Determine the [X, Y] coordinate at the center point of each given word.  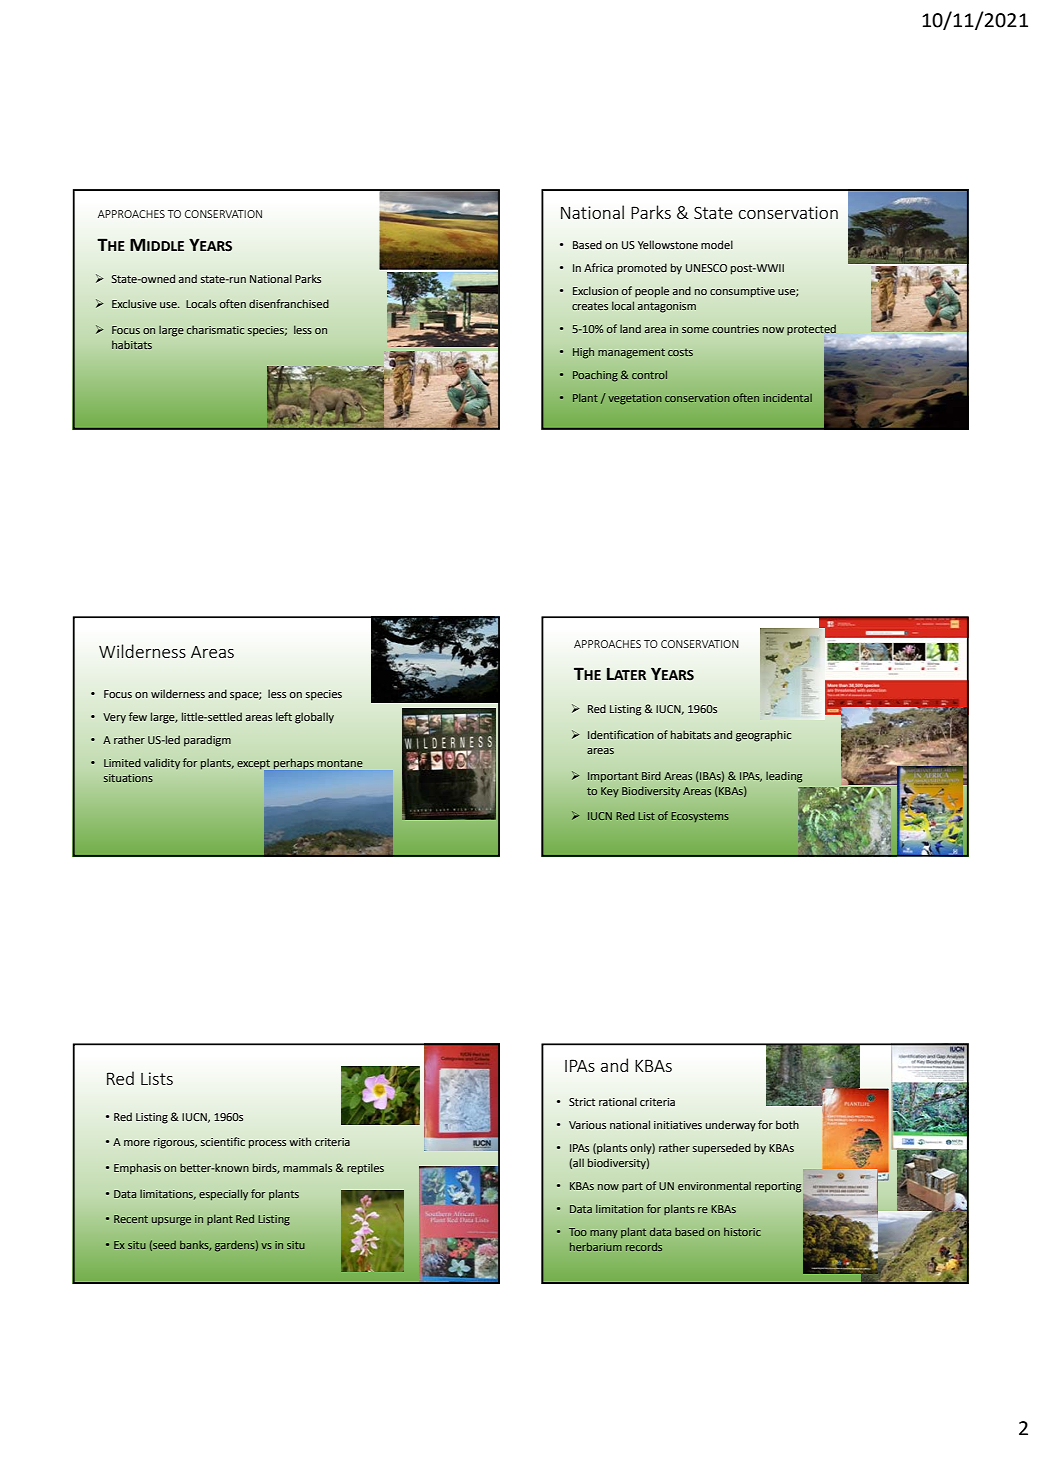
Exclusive [134, 303]
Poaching [595, 376]
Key [610, 792]
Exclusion [595, 290]
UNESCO [706, 268]
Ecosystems [700, 817]
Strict [582, 1102]
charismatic [215, 330]
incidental [787, 398]
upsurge [171, 1221]
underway [731, 1126]
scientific [223, 1141]
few [138, 716]
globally [314, 718]
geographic [763, 736]
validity [162, 764]
